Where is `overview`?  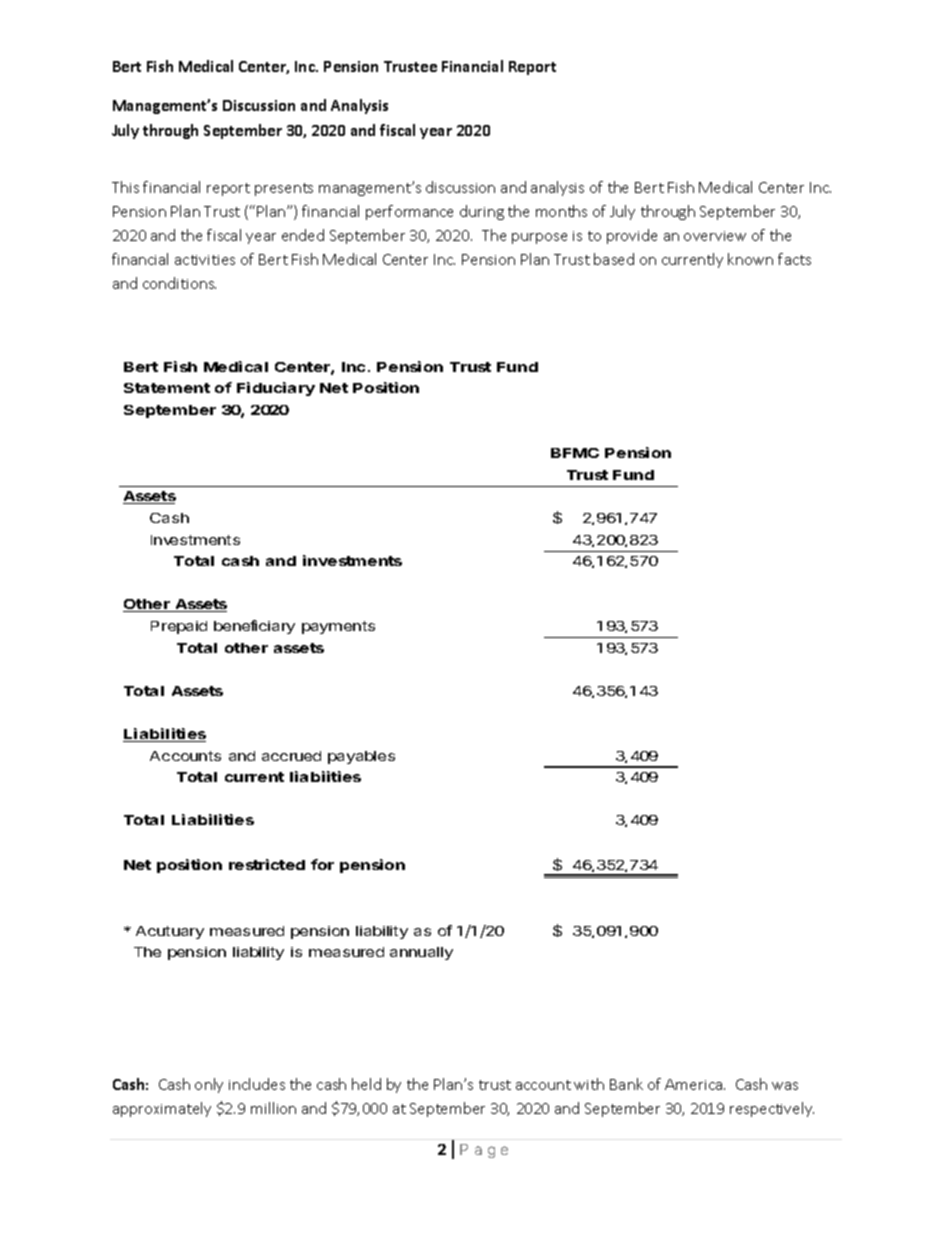
overview is located at coordinates (715, 236).
